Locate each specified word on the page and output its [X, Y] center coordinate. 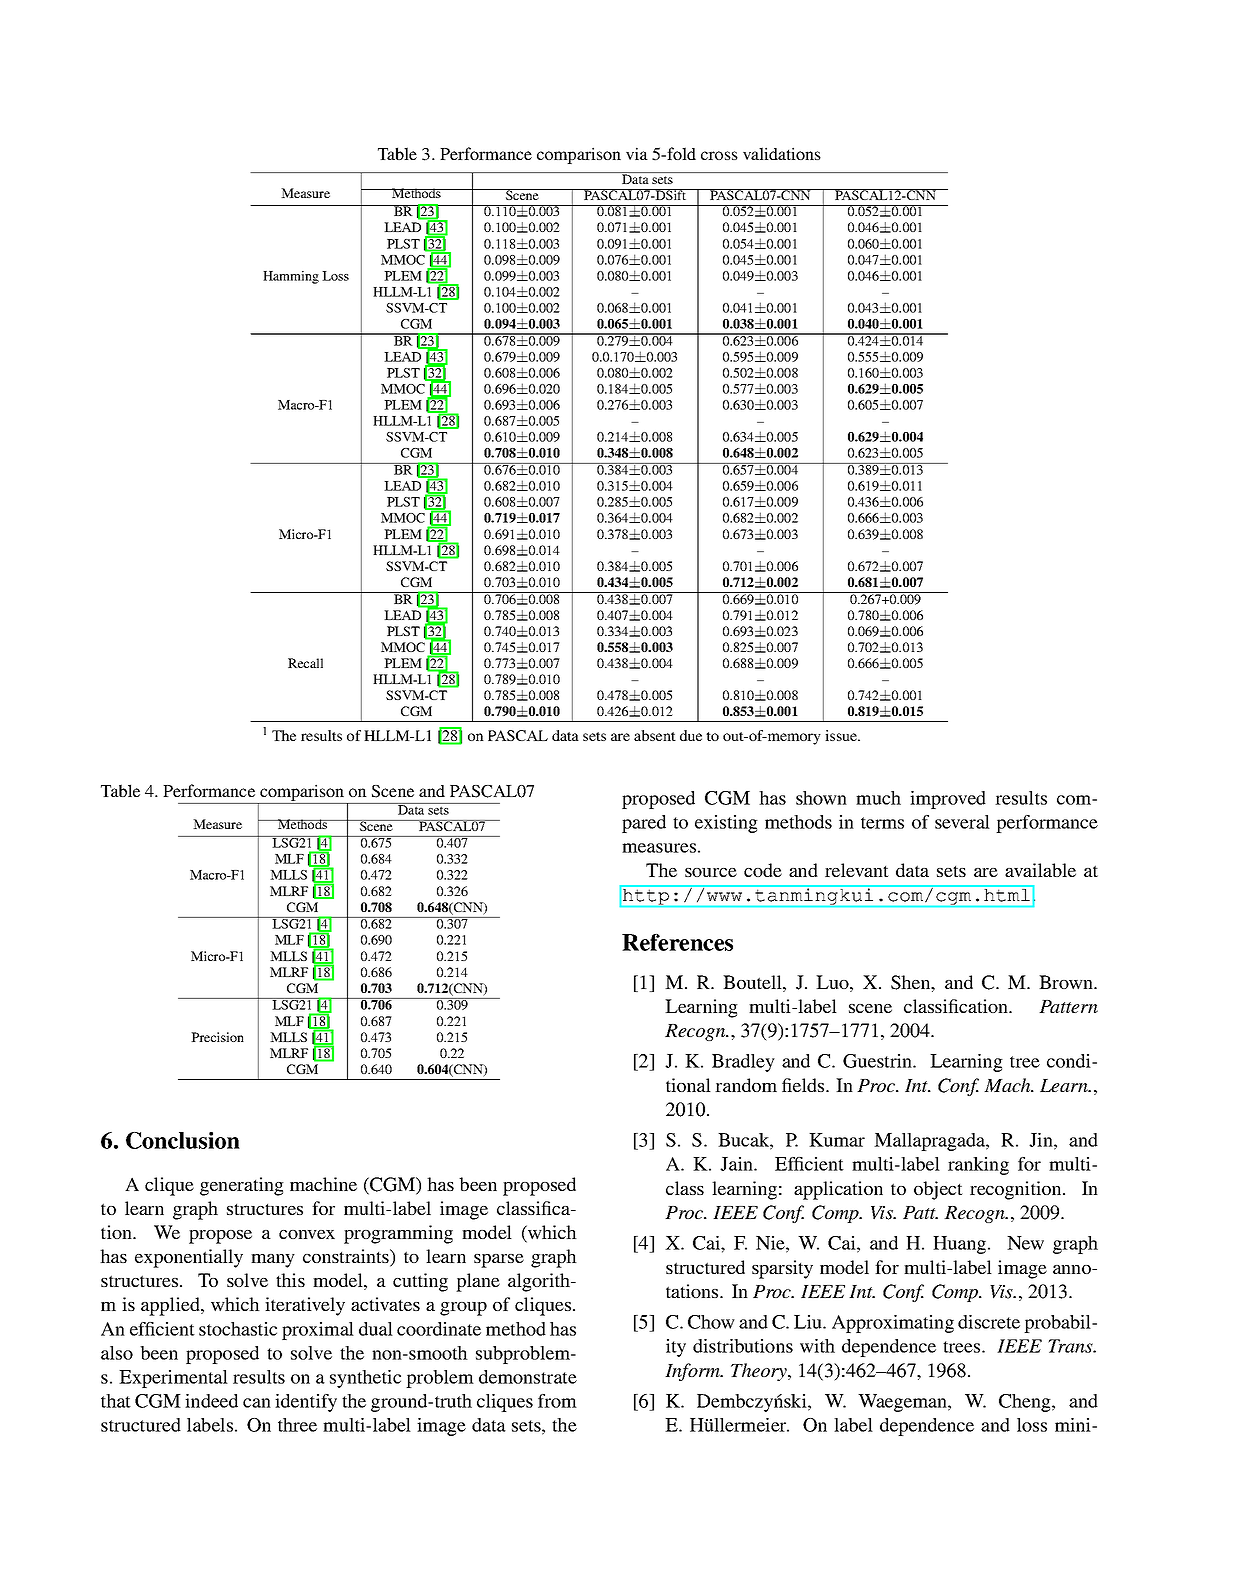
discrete [989, 1322]
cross [719, 155]
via [637, 153]
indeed [211, 1401]
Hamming [291, 277]
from [557, 1401]
